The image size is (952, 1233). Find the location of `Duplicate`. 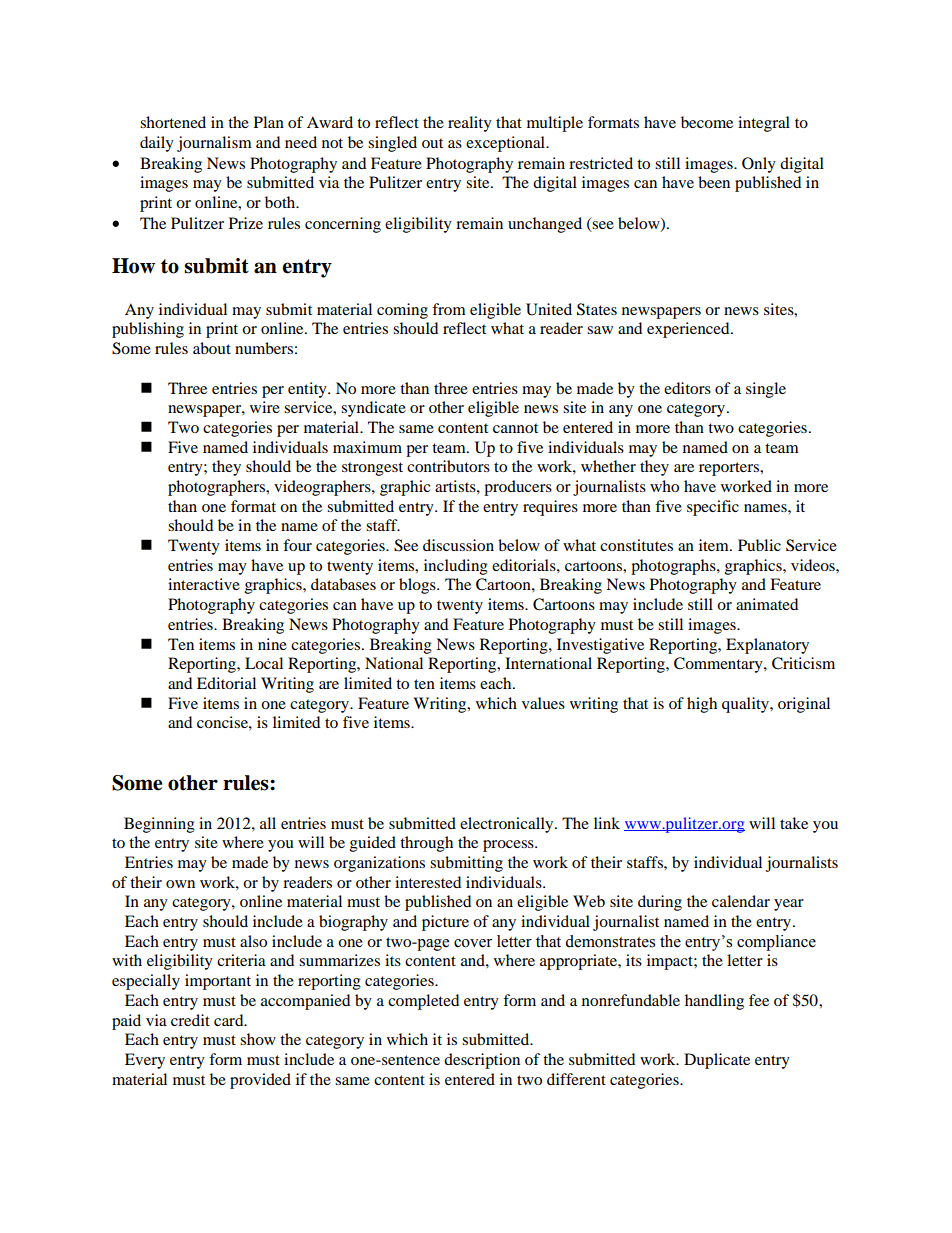

Duplicate is located at coordinates (717, 1061).
